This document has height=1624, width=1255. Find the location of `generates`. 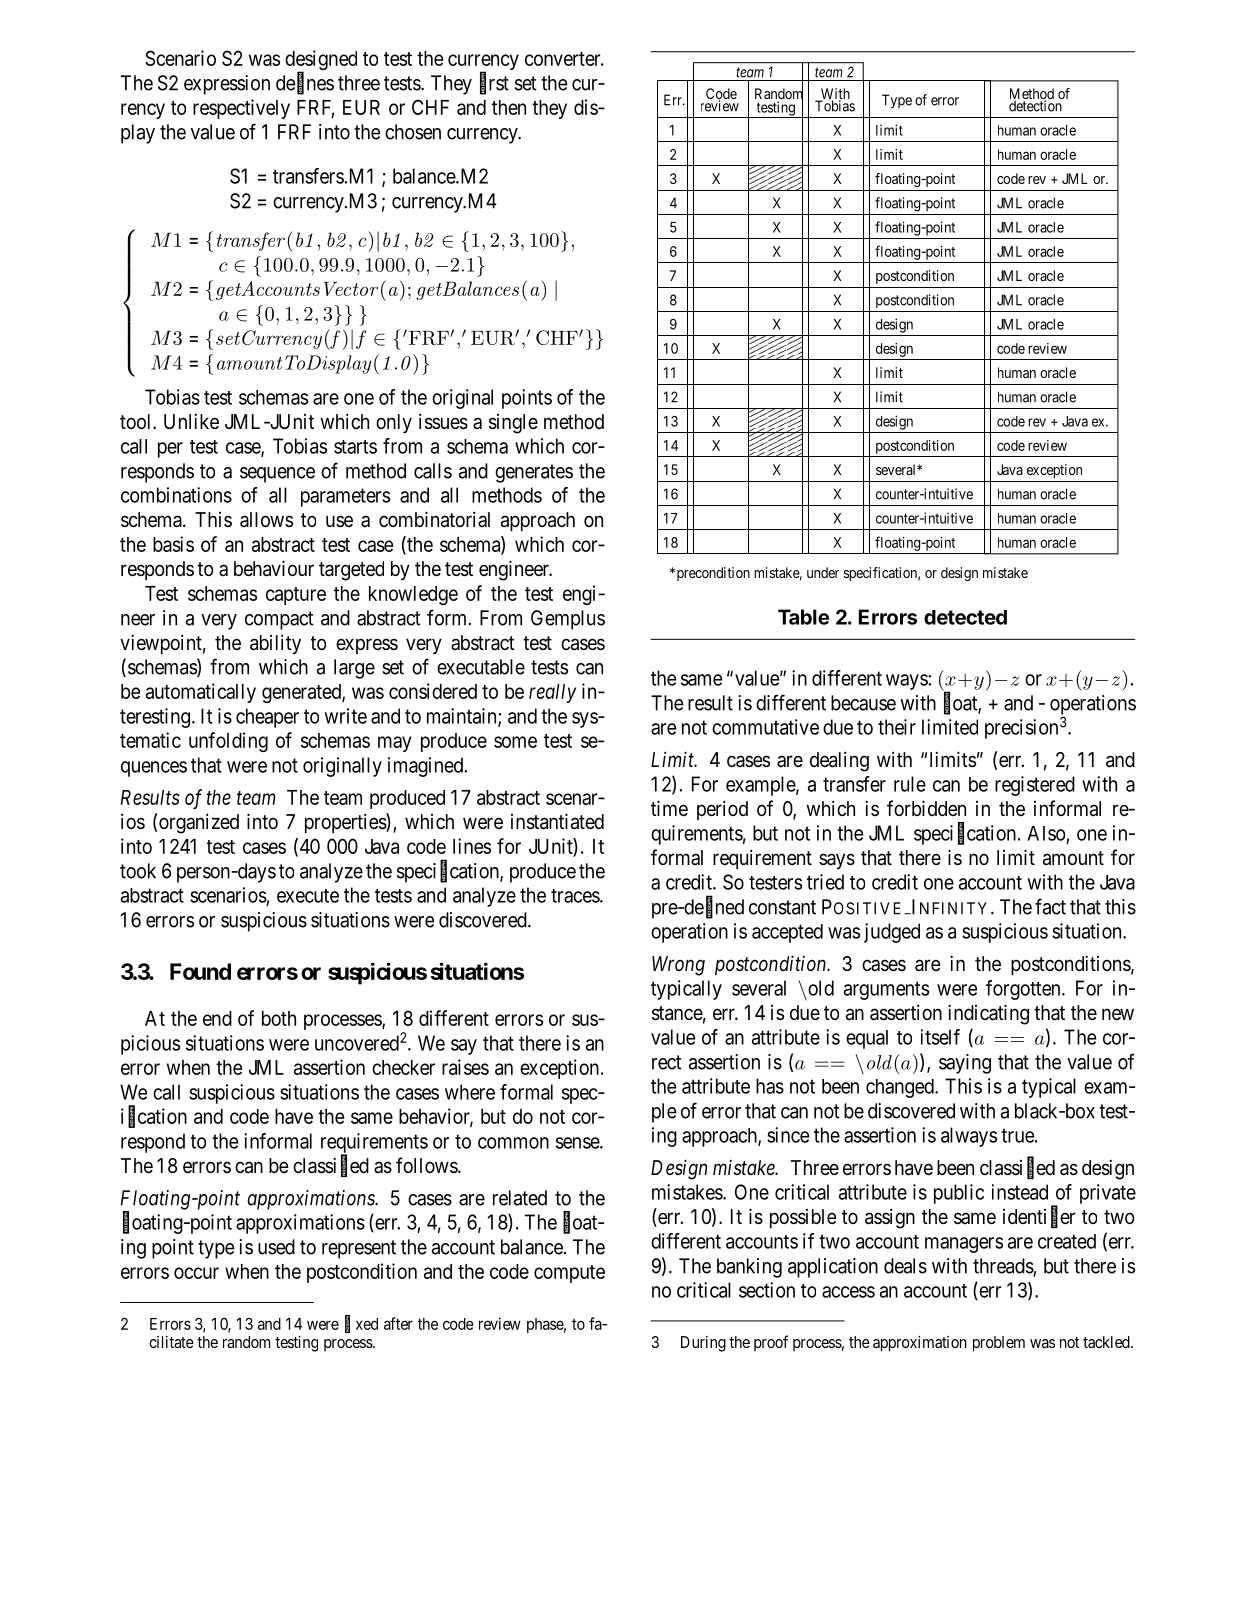

generates is located at coordinates (534, 473).
